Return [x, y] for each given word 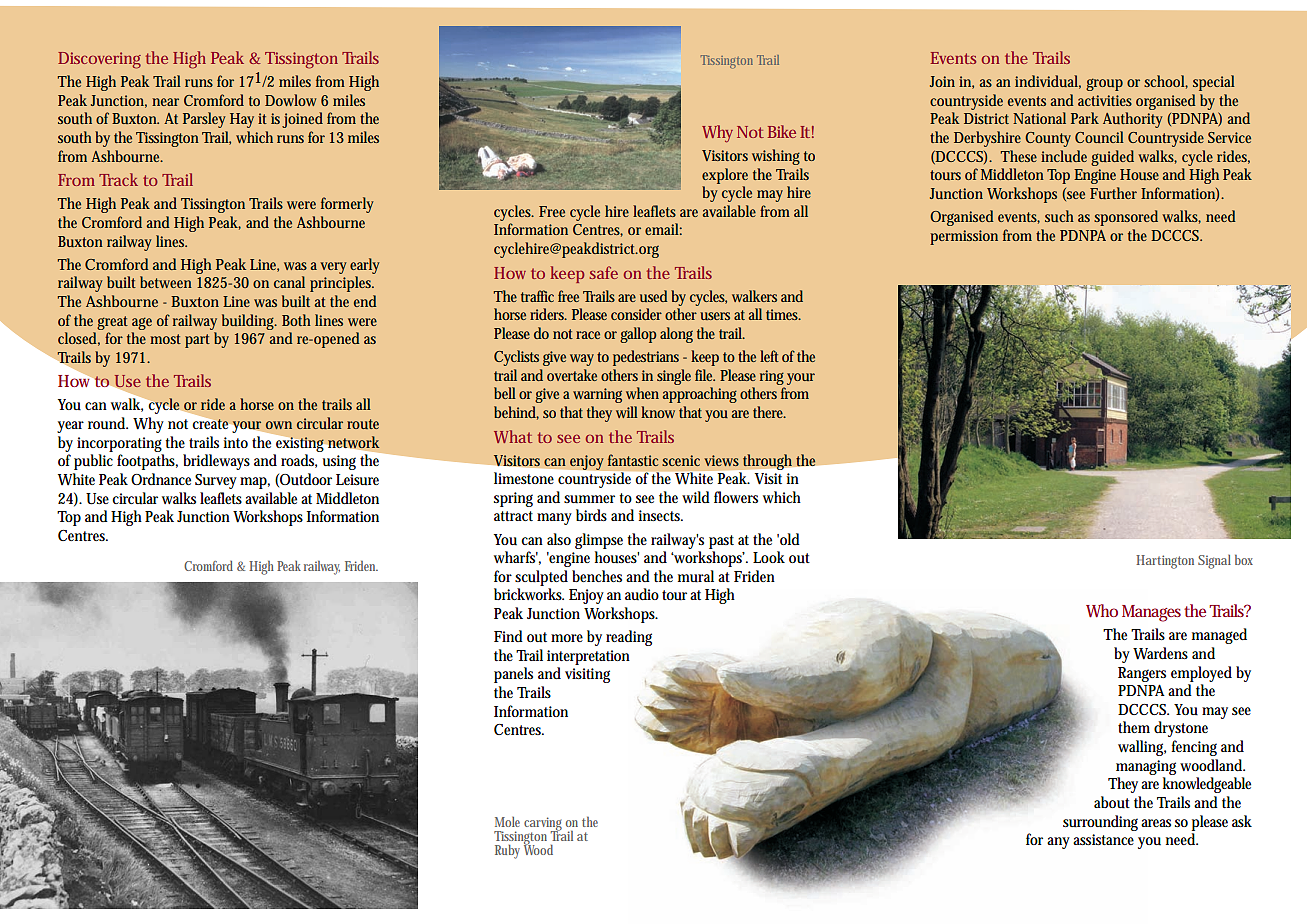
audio [642, 594]
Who [1102, 610]
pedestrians [646, 358]
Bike [782, 131]
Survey [216, 481]
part [197, 341]
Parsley [204, 120]
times [783, 314]
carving [543, 825]
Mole [507, 822]
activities [1105, 100]
